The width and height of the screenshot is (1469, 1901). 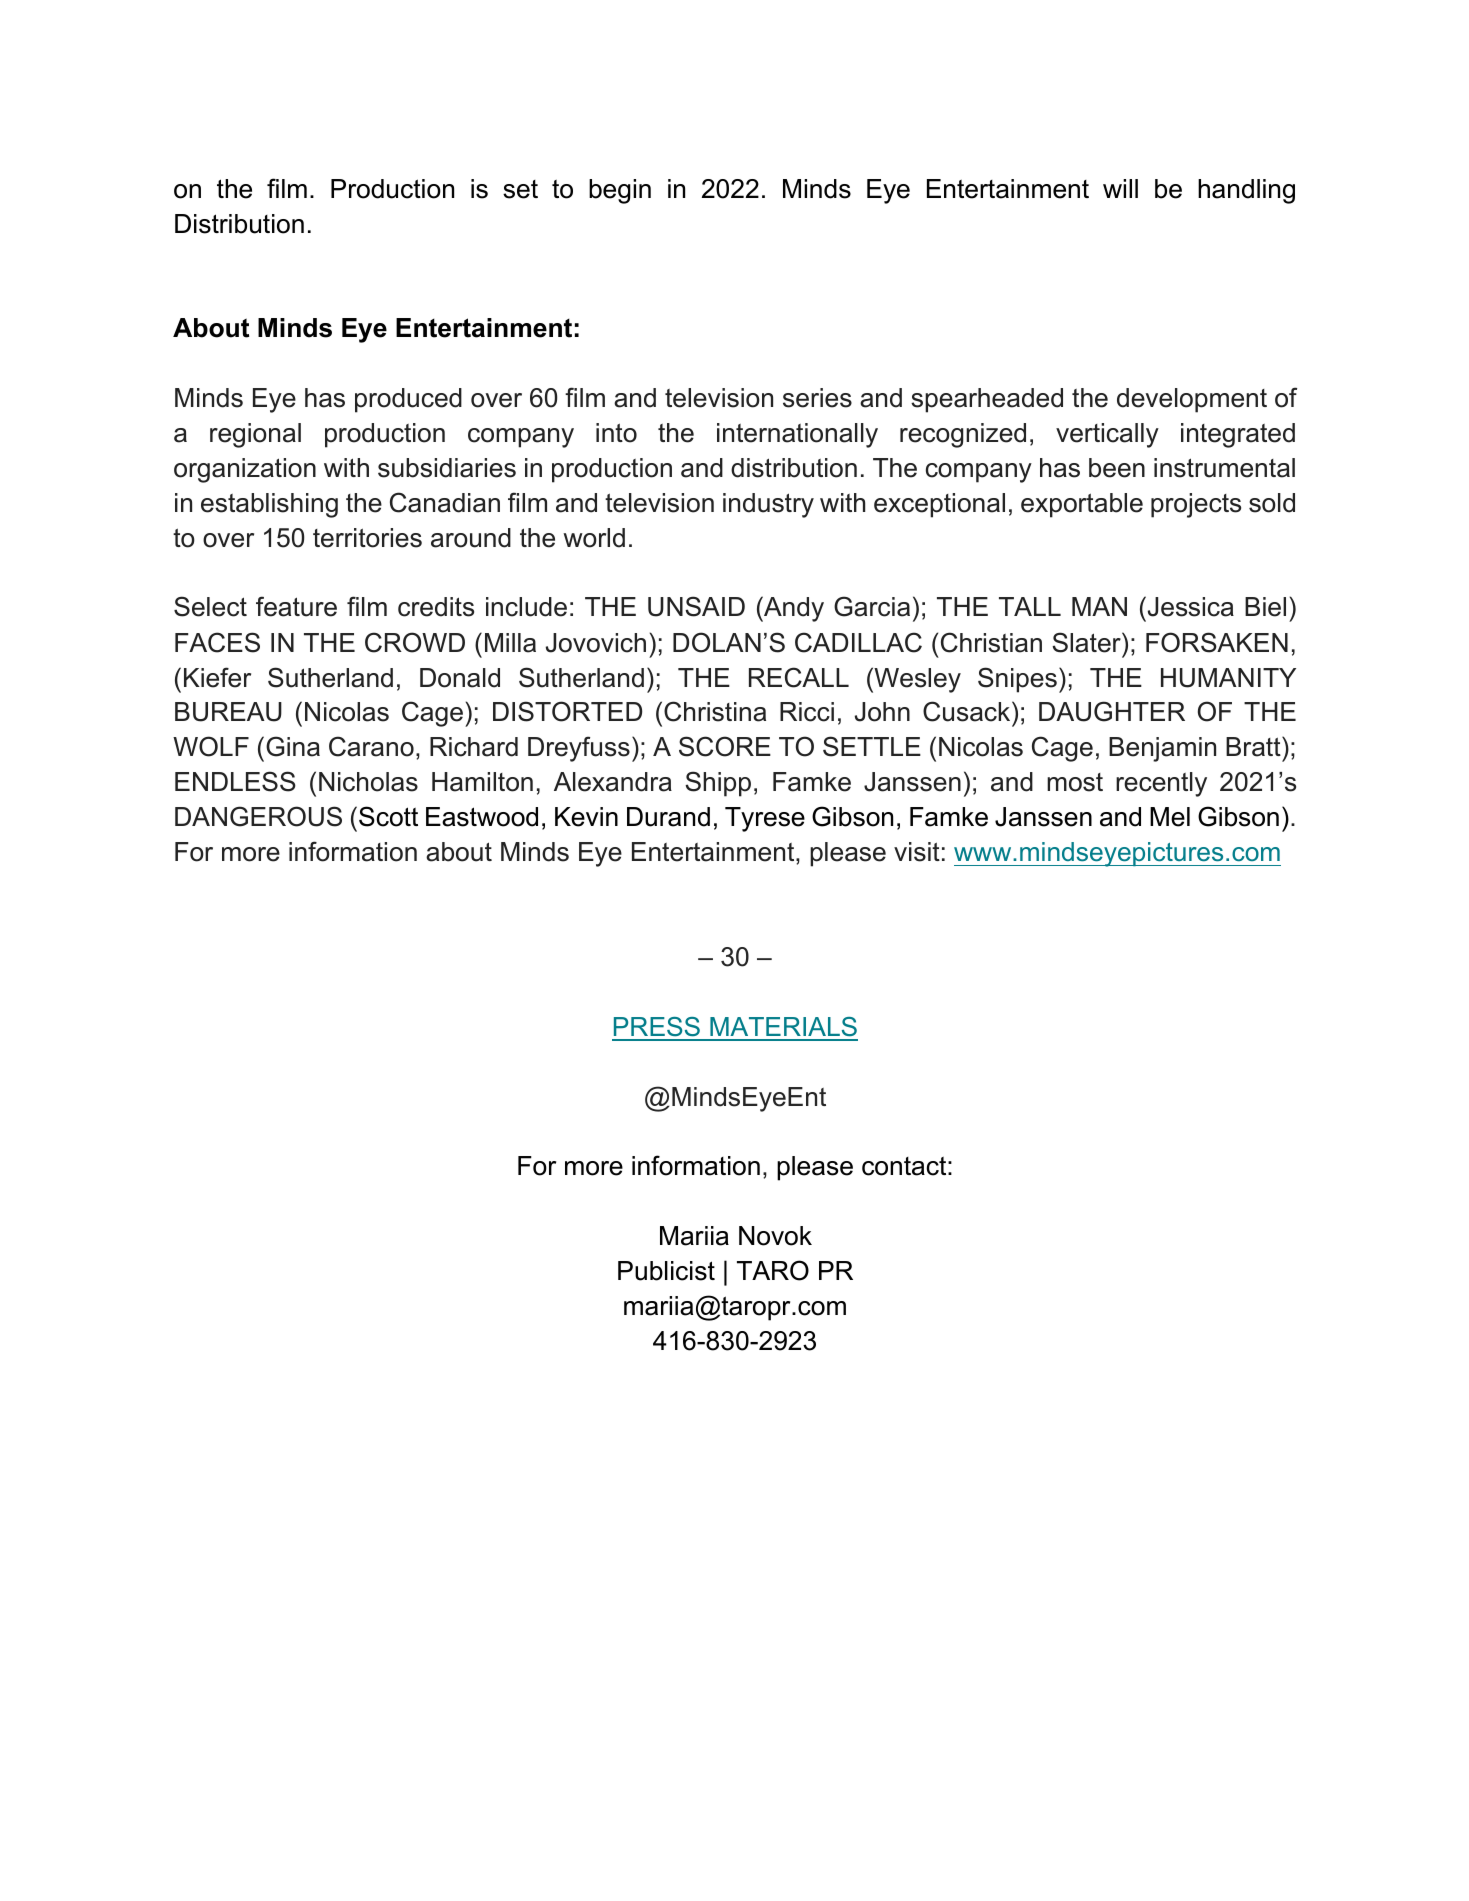 I want to click on visit, so click(x=917, y=852).
